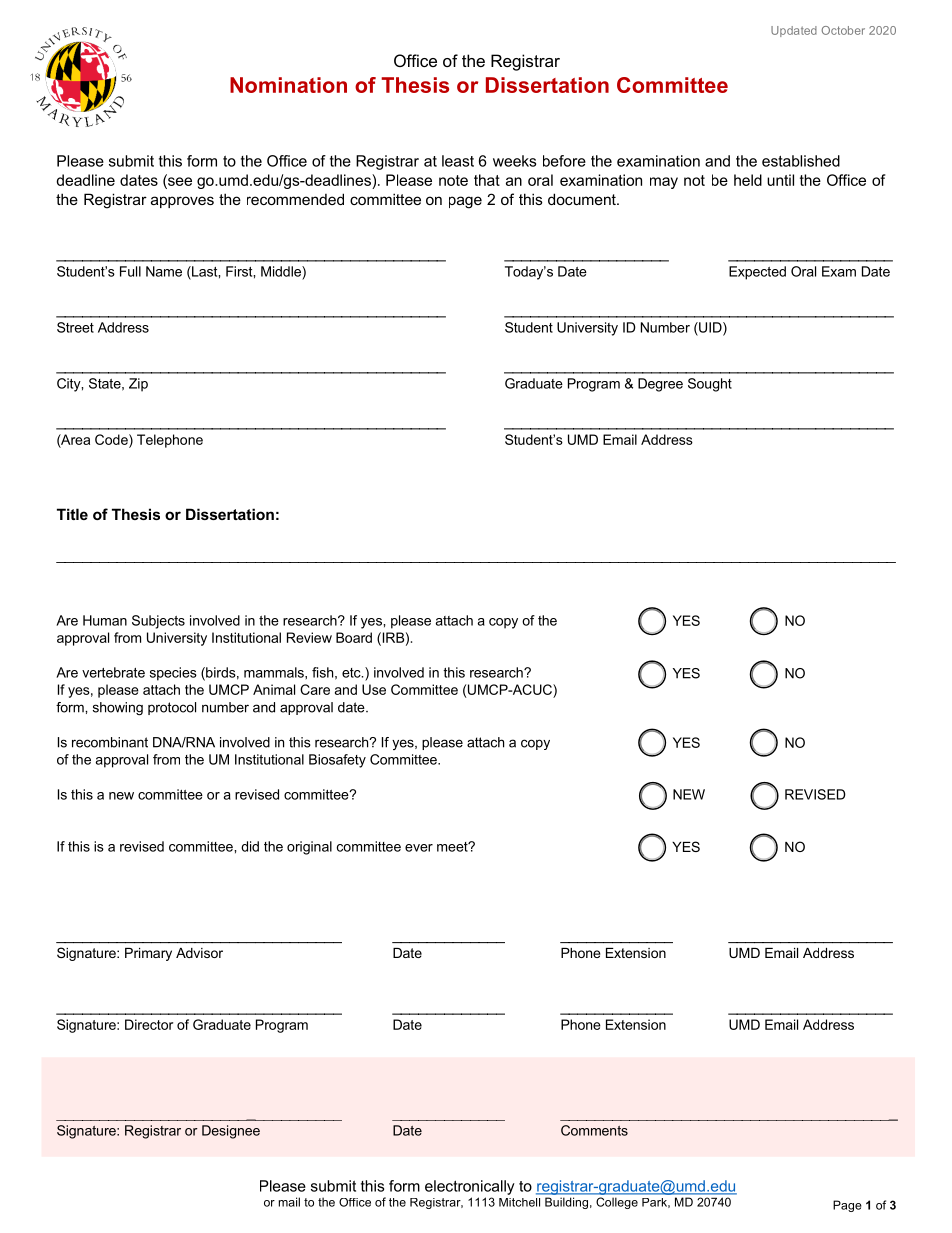  What do you see at coordinates (453, 847) in the screenshot?
I see `meet` at bounding box center [453, 847].
